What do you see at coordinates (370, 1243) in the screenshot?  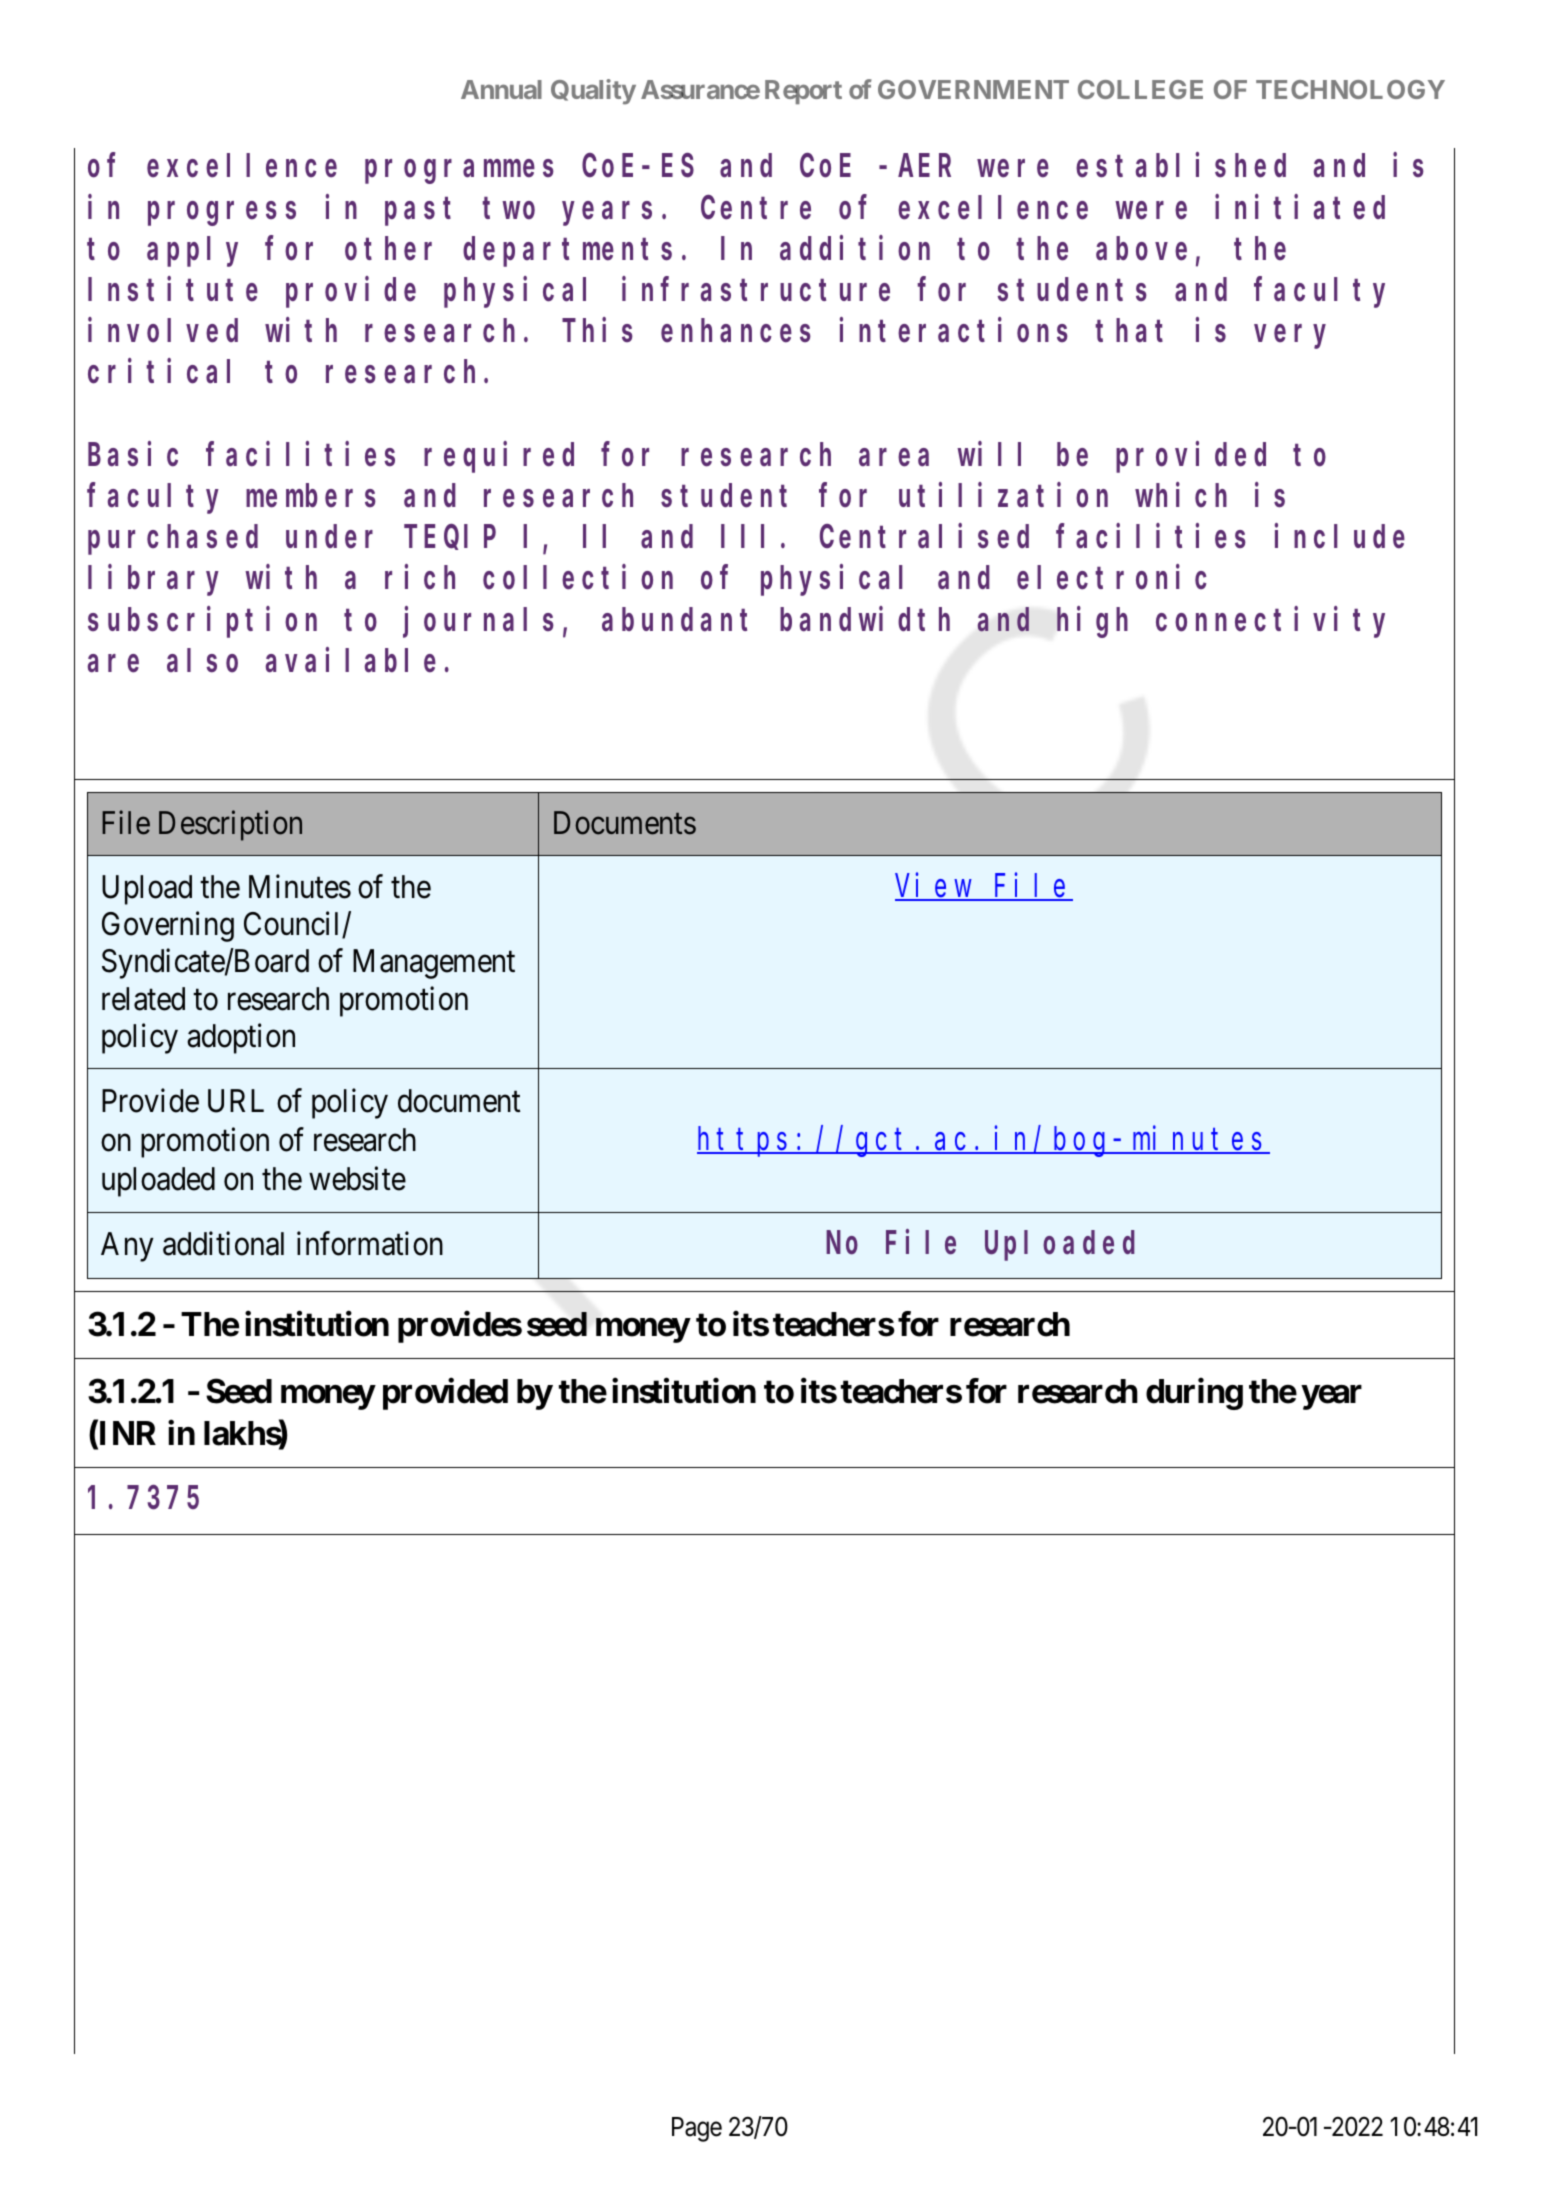 I see `information` at bounding box center [370, 1243].
